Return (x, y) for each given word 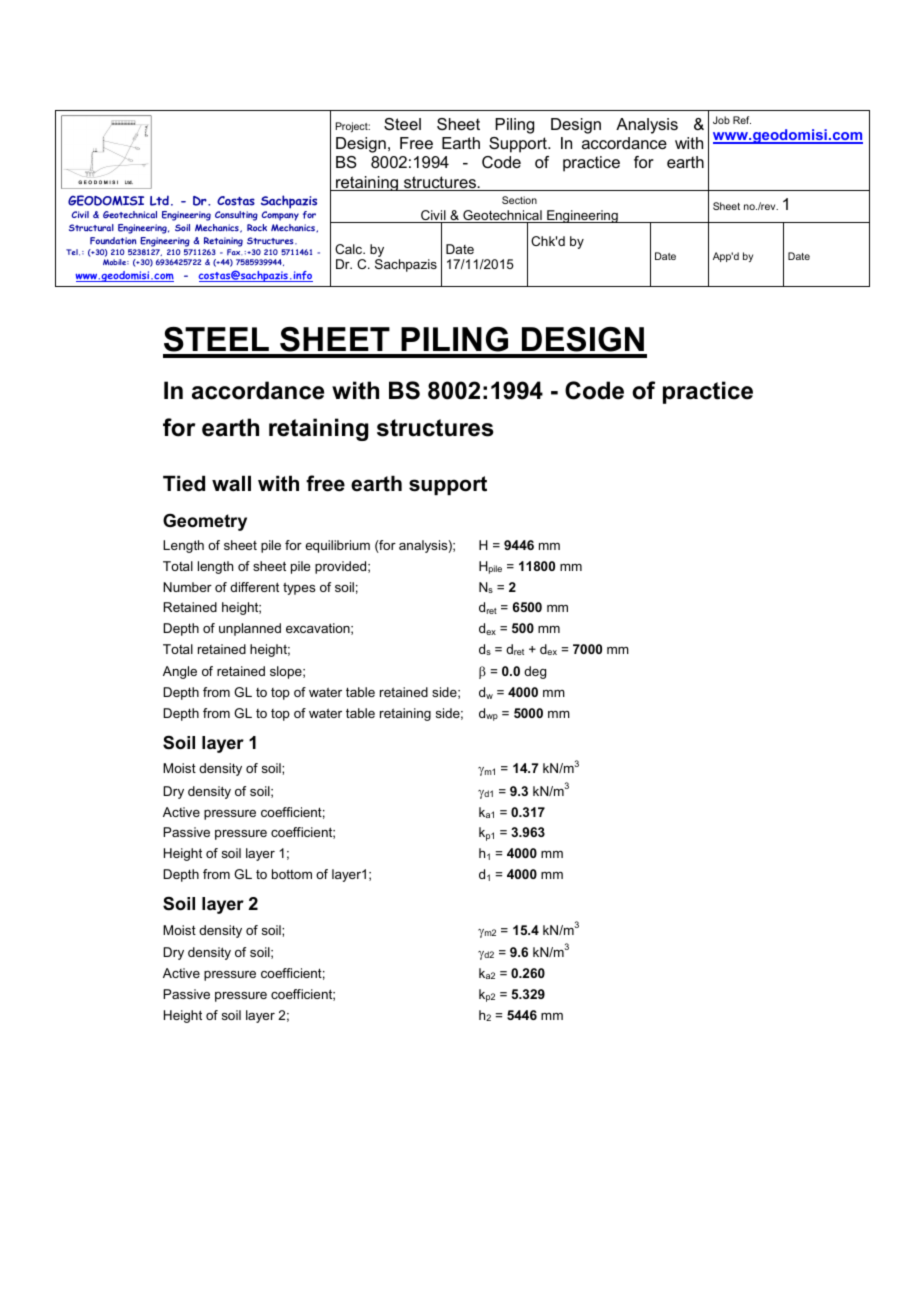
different (254, 587)
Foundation (113, 240)
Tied (184, 483)
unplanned (250, 629)
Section (519, 200)
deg (535, 672)
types (299, 588)
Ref (742, 120)
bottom (292, 874)
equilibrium (337, 546)
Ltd (159, 200)
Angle (180, 672)
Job (721, 120)
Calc (350, 249)
